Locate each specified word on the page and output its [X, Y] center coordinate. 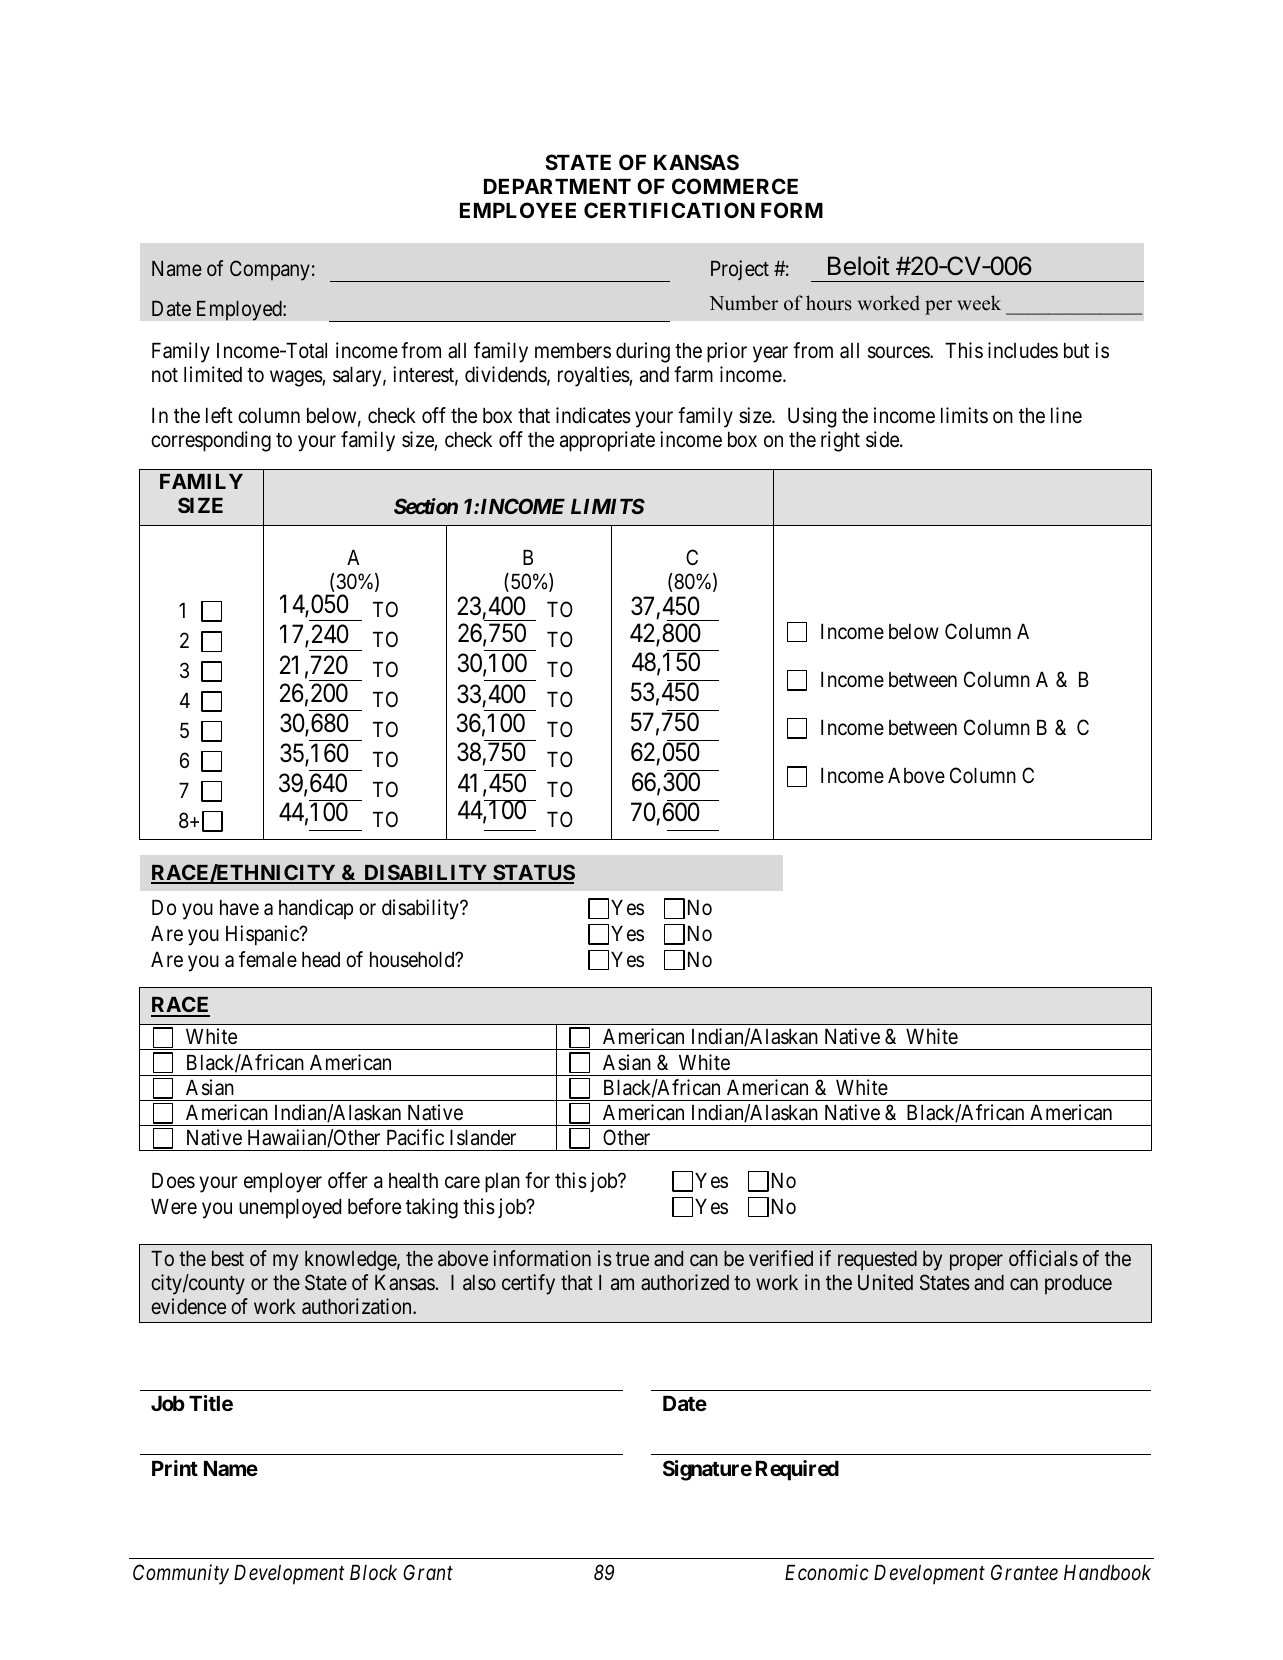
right [840, 441]
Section [426, 506]
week [979, 303]
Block [373, 1573]
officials [1043, 1258]
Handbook [1107, 1573]
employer [283, 1183]
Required [797, 1470]
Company [270, 270]
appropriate [607, 441]
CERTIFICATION [669, 210]
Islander [483, 1138]
